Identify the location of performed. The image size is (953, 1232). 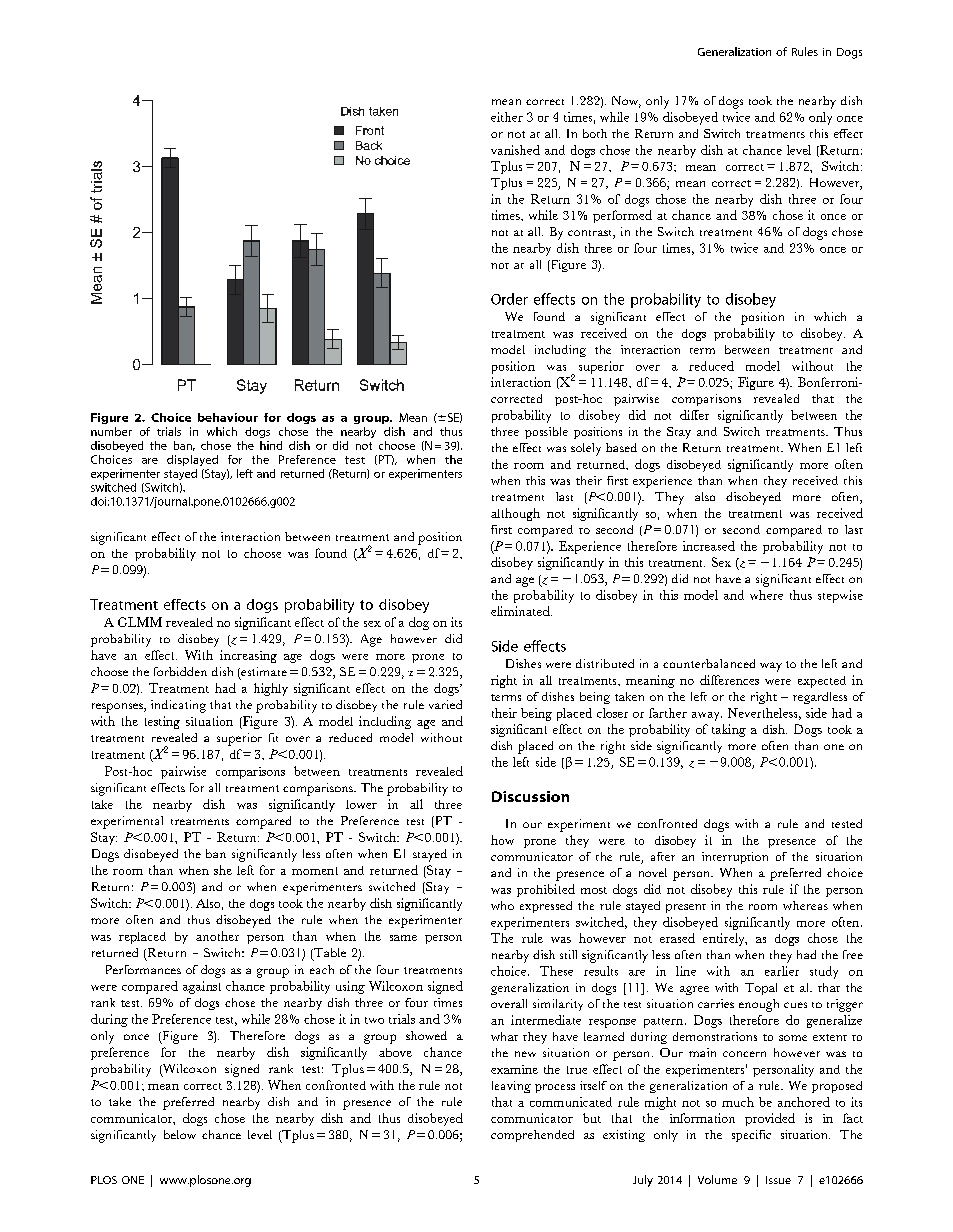
(622, 216).
